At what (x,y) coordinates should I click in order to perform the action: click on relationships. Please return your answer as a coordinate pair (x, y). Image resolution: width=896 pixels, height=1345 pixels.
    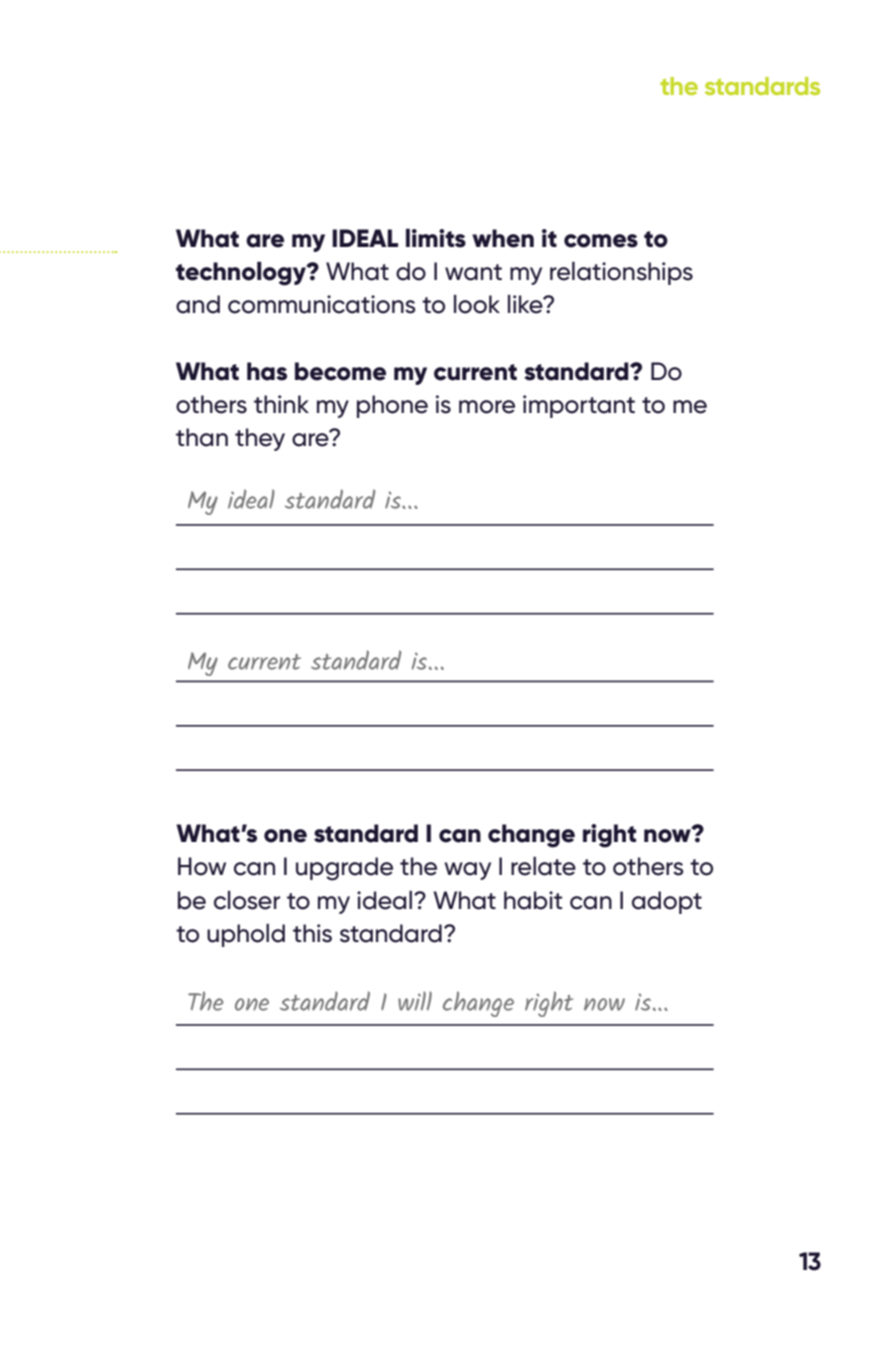
    Looking at the image, I should click on (621, 273).
